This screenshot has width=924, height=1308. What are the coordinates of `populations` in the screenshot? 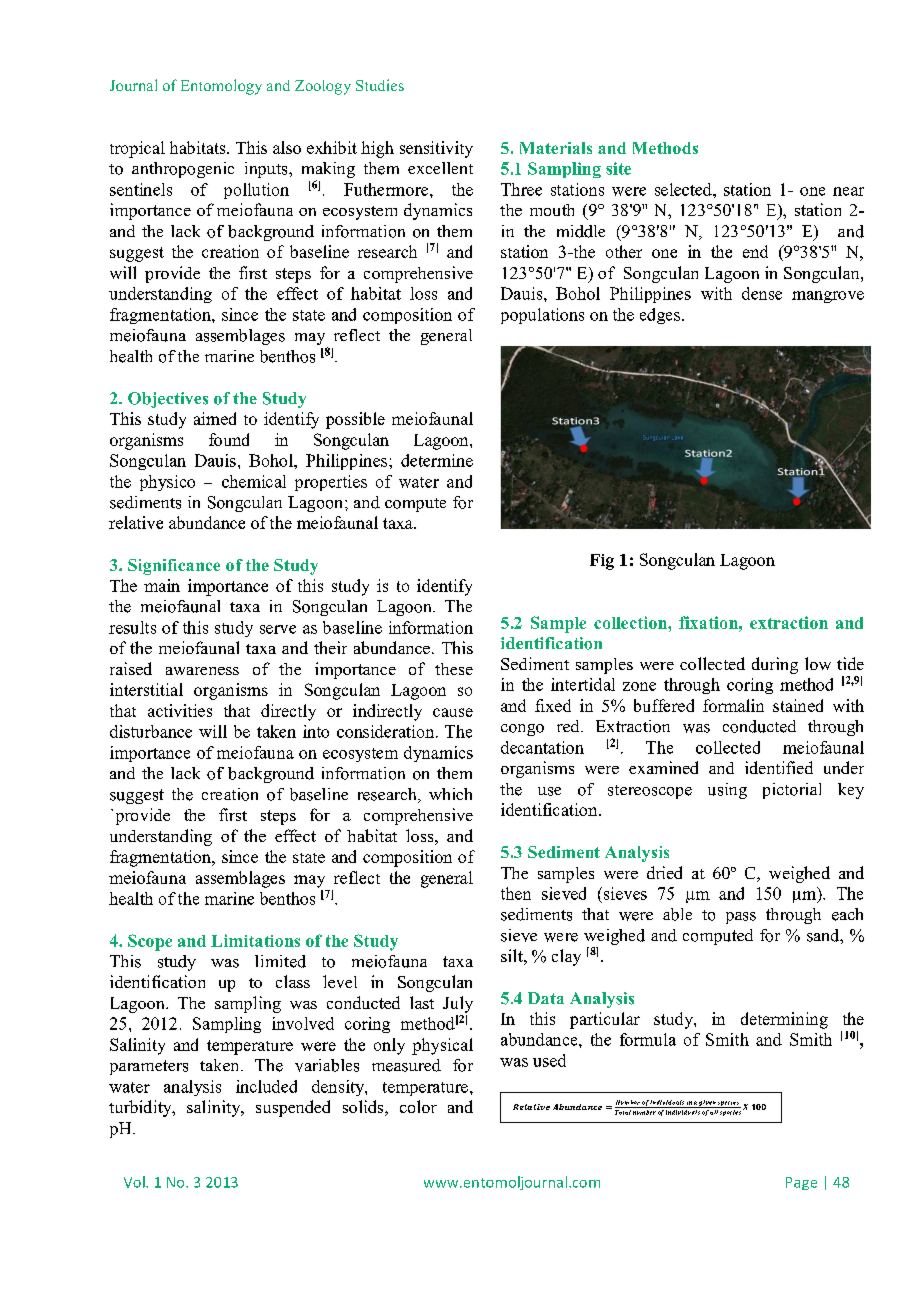 It's located at (542, 316).
